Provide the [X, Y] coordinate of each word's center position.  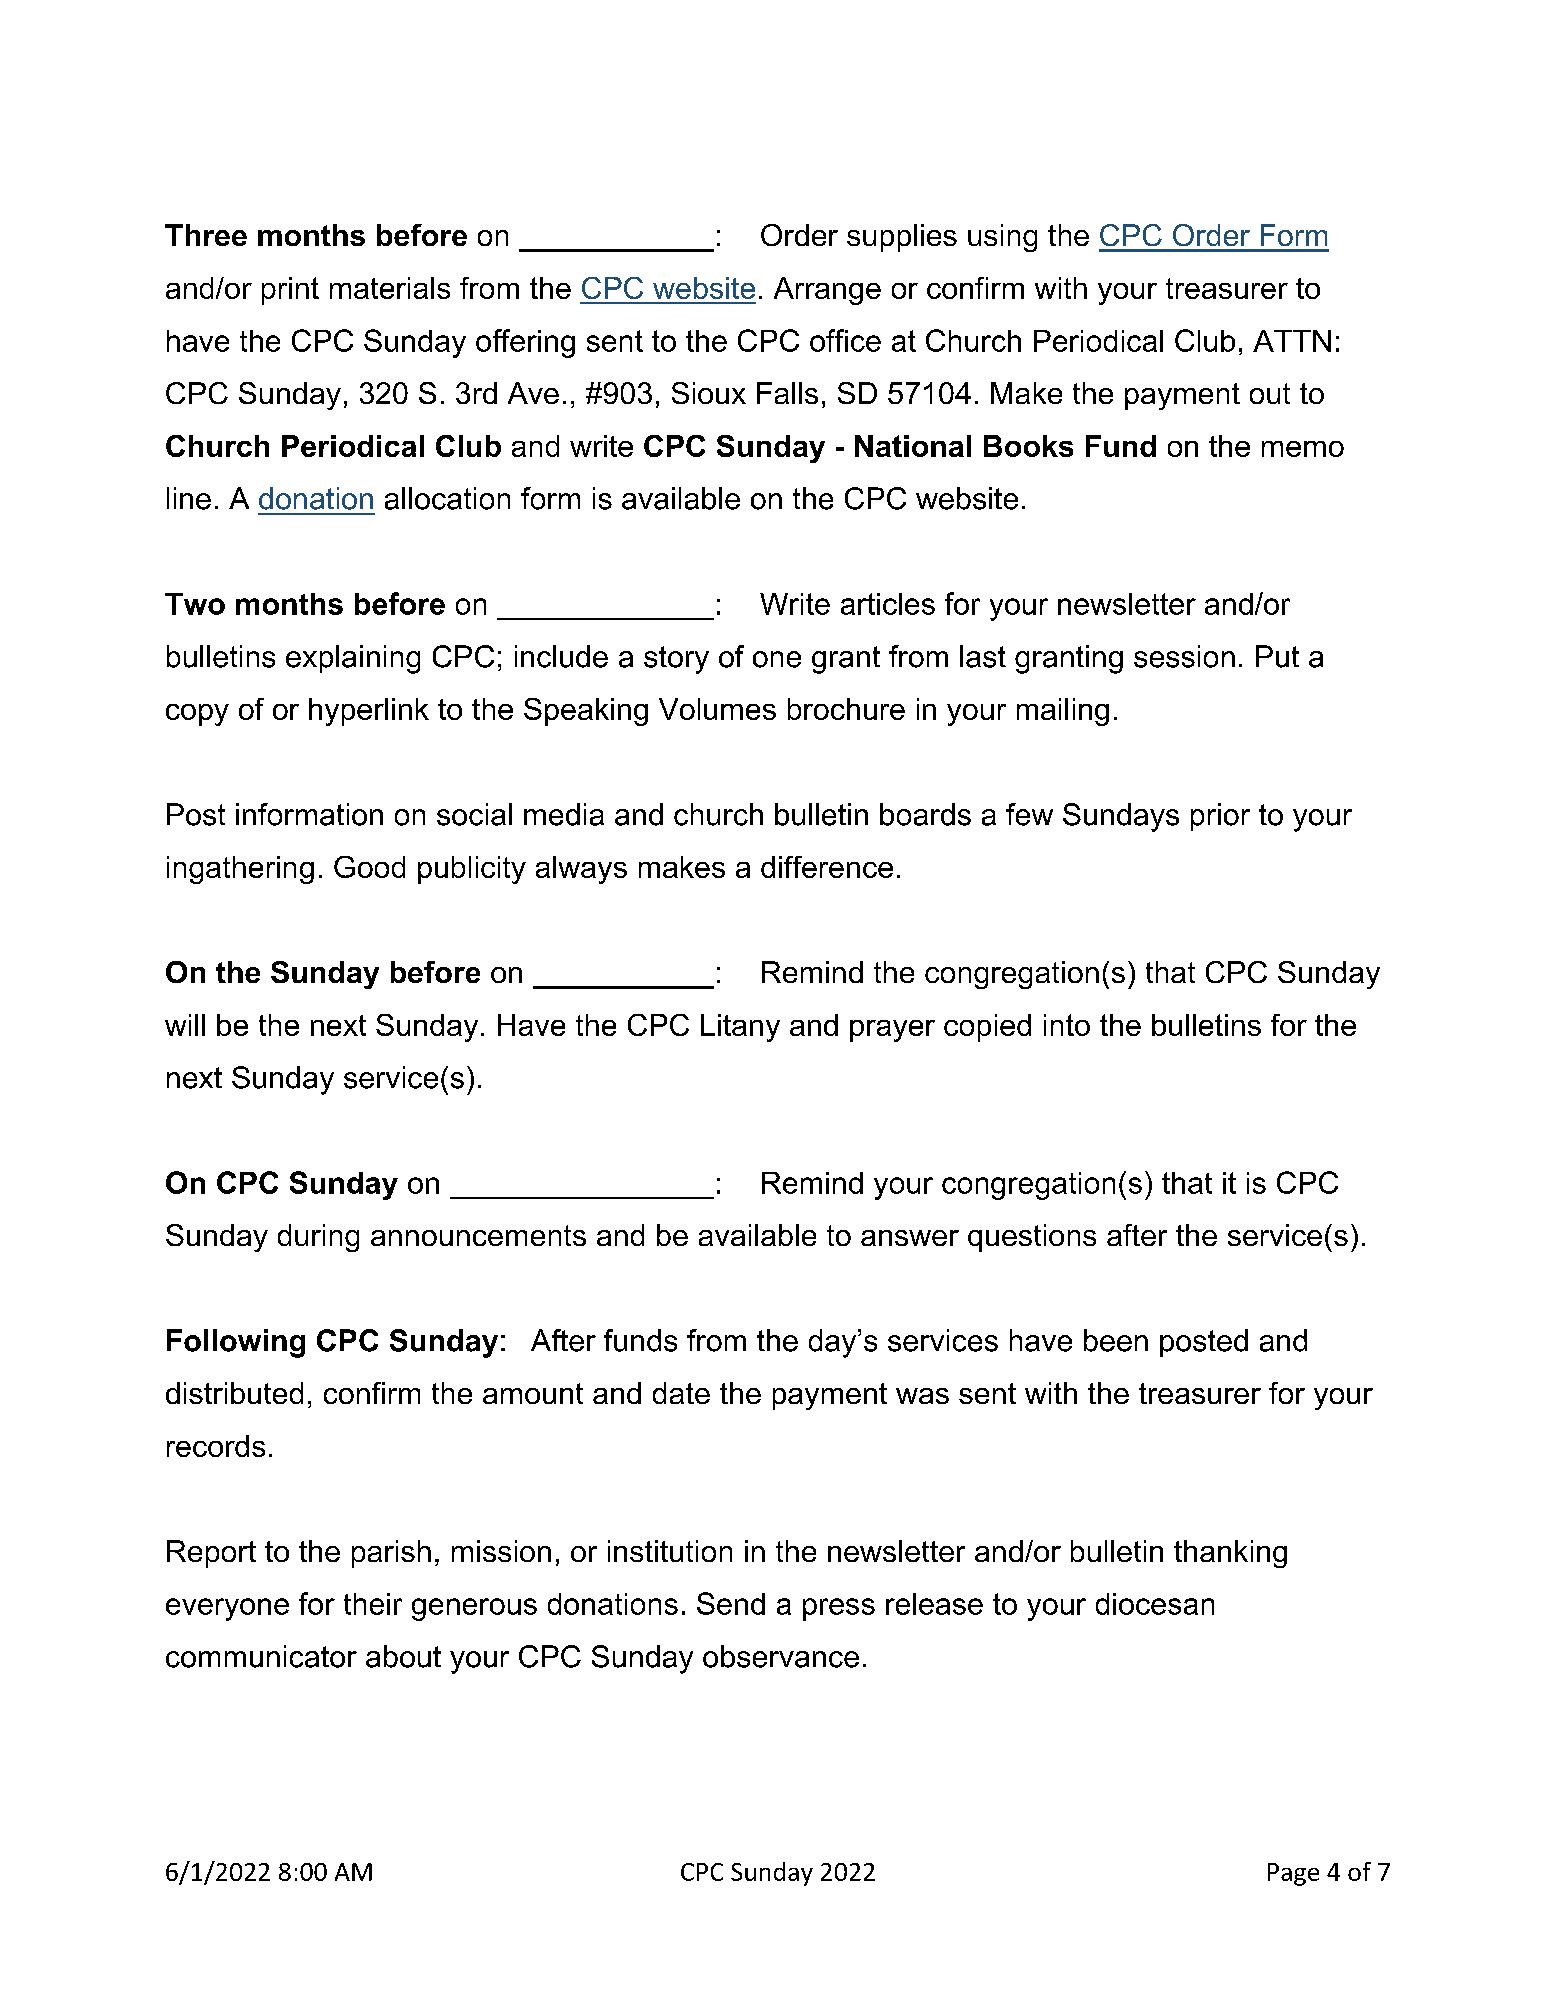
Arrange [827, 291]
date [681, 1393]
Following [236, 1343]
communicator [261, 1656]
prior [1220, 817]
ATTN [1292, 341]
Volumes [717, 709]
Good [369, 867]
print [290, 291]
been [1116, 1340]
